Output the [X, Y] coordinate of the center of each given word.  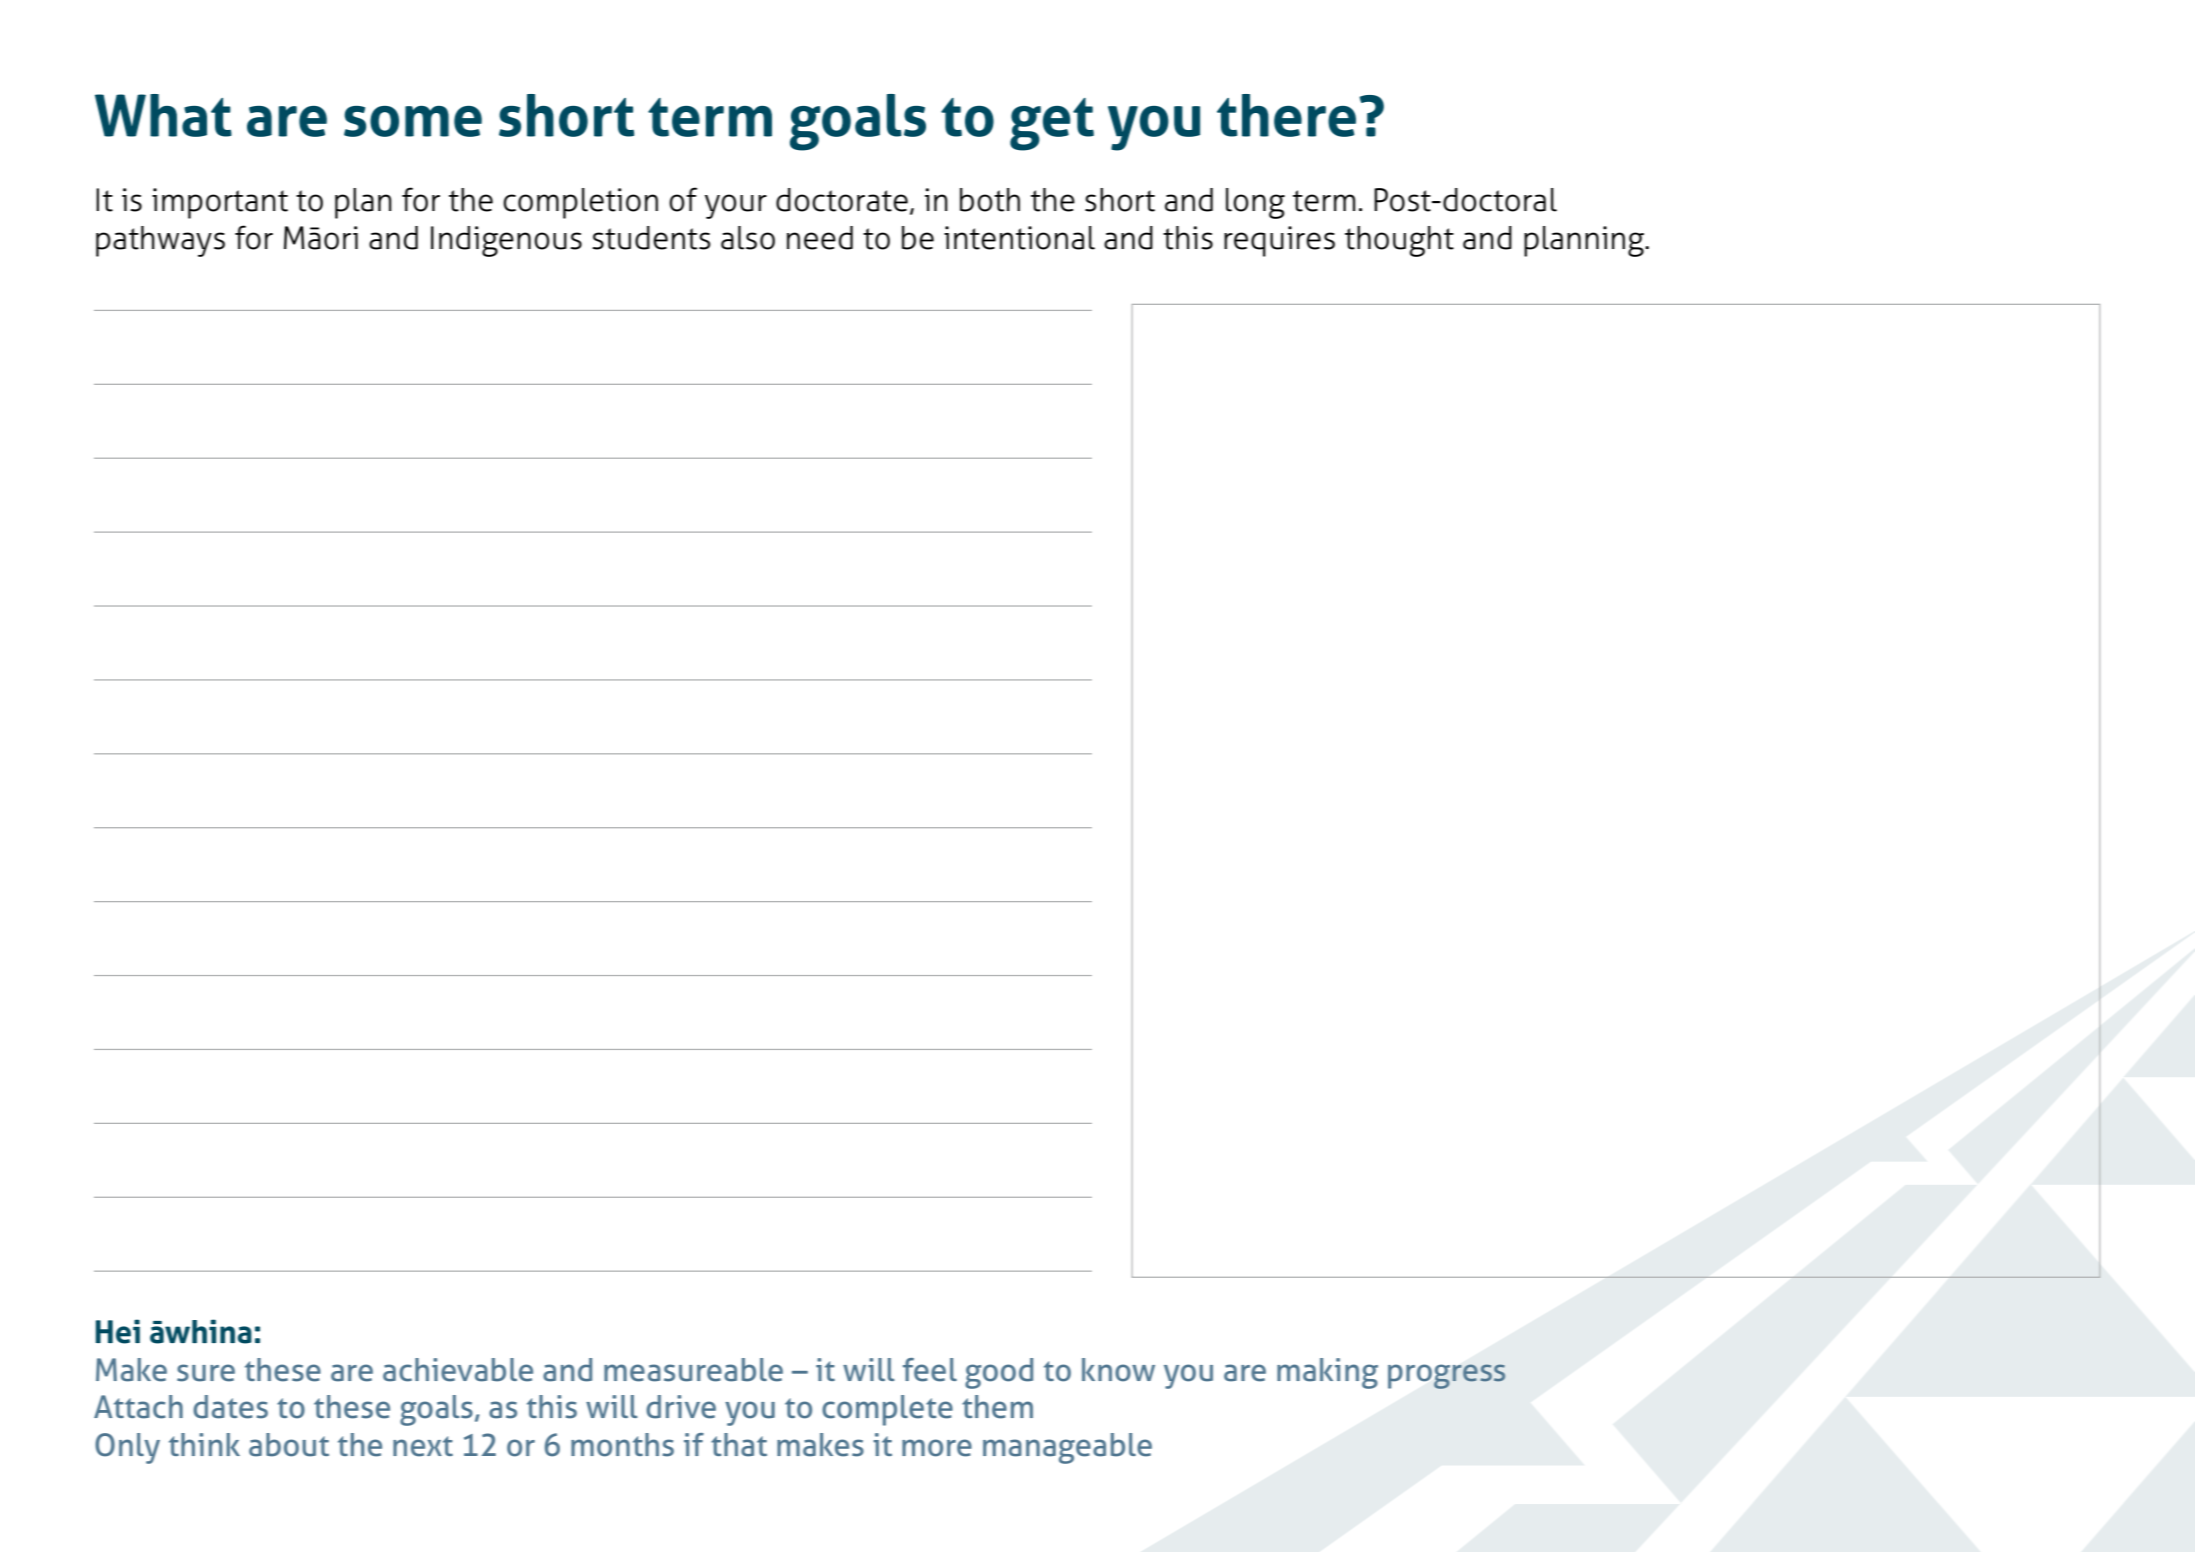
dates [230, 1407]
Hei [117, 1331]
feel [930, 1370]
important [220, 203]
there [1286, 115]
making [1327, 1373]
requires [1279, 241]
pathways [160, 241]
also [748, 238]
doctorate [842, 200]
